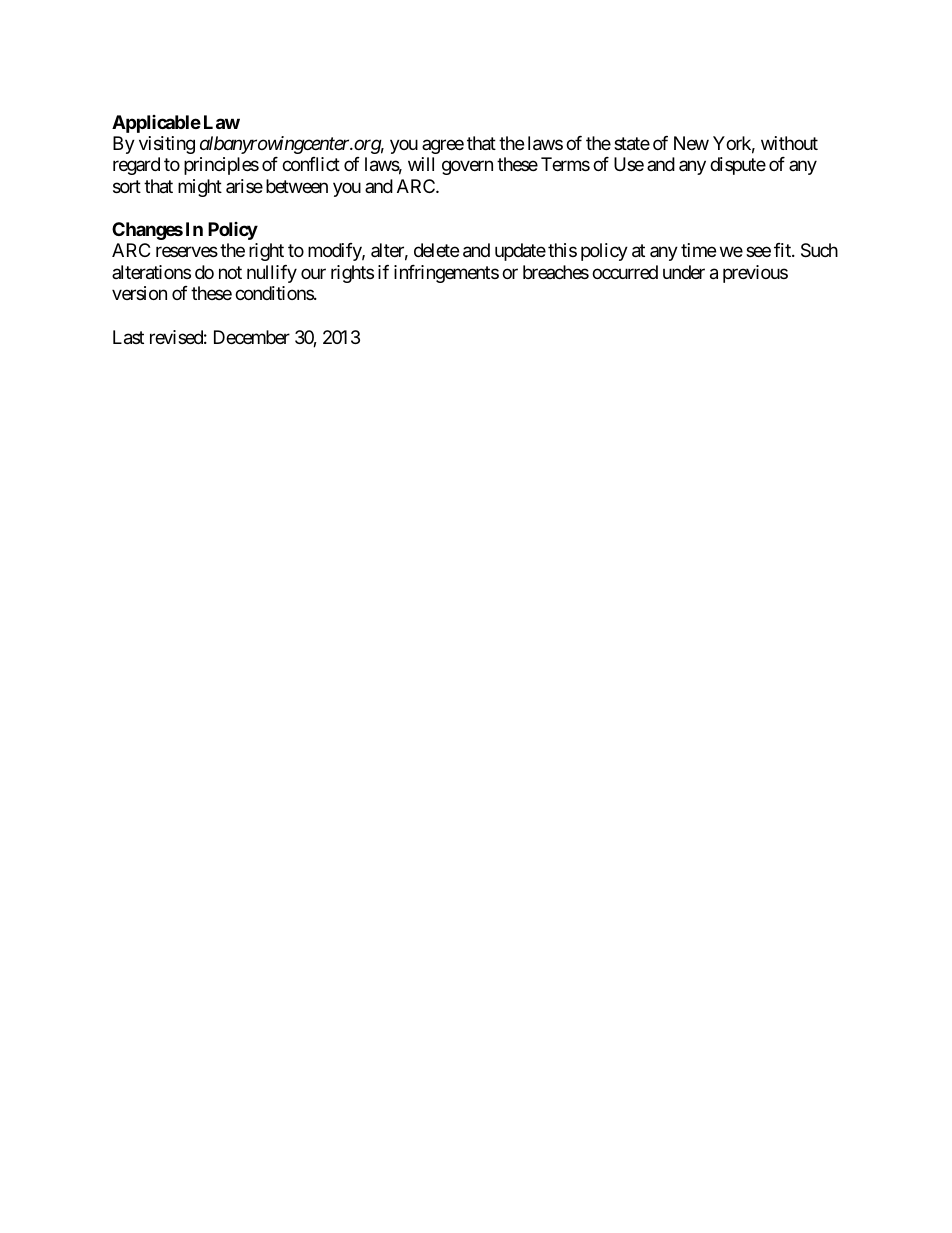  I want to click on will, so click(421, 164).
